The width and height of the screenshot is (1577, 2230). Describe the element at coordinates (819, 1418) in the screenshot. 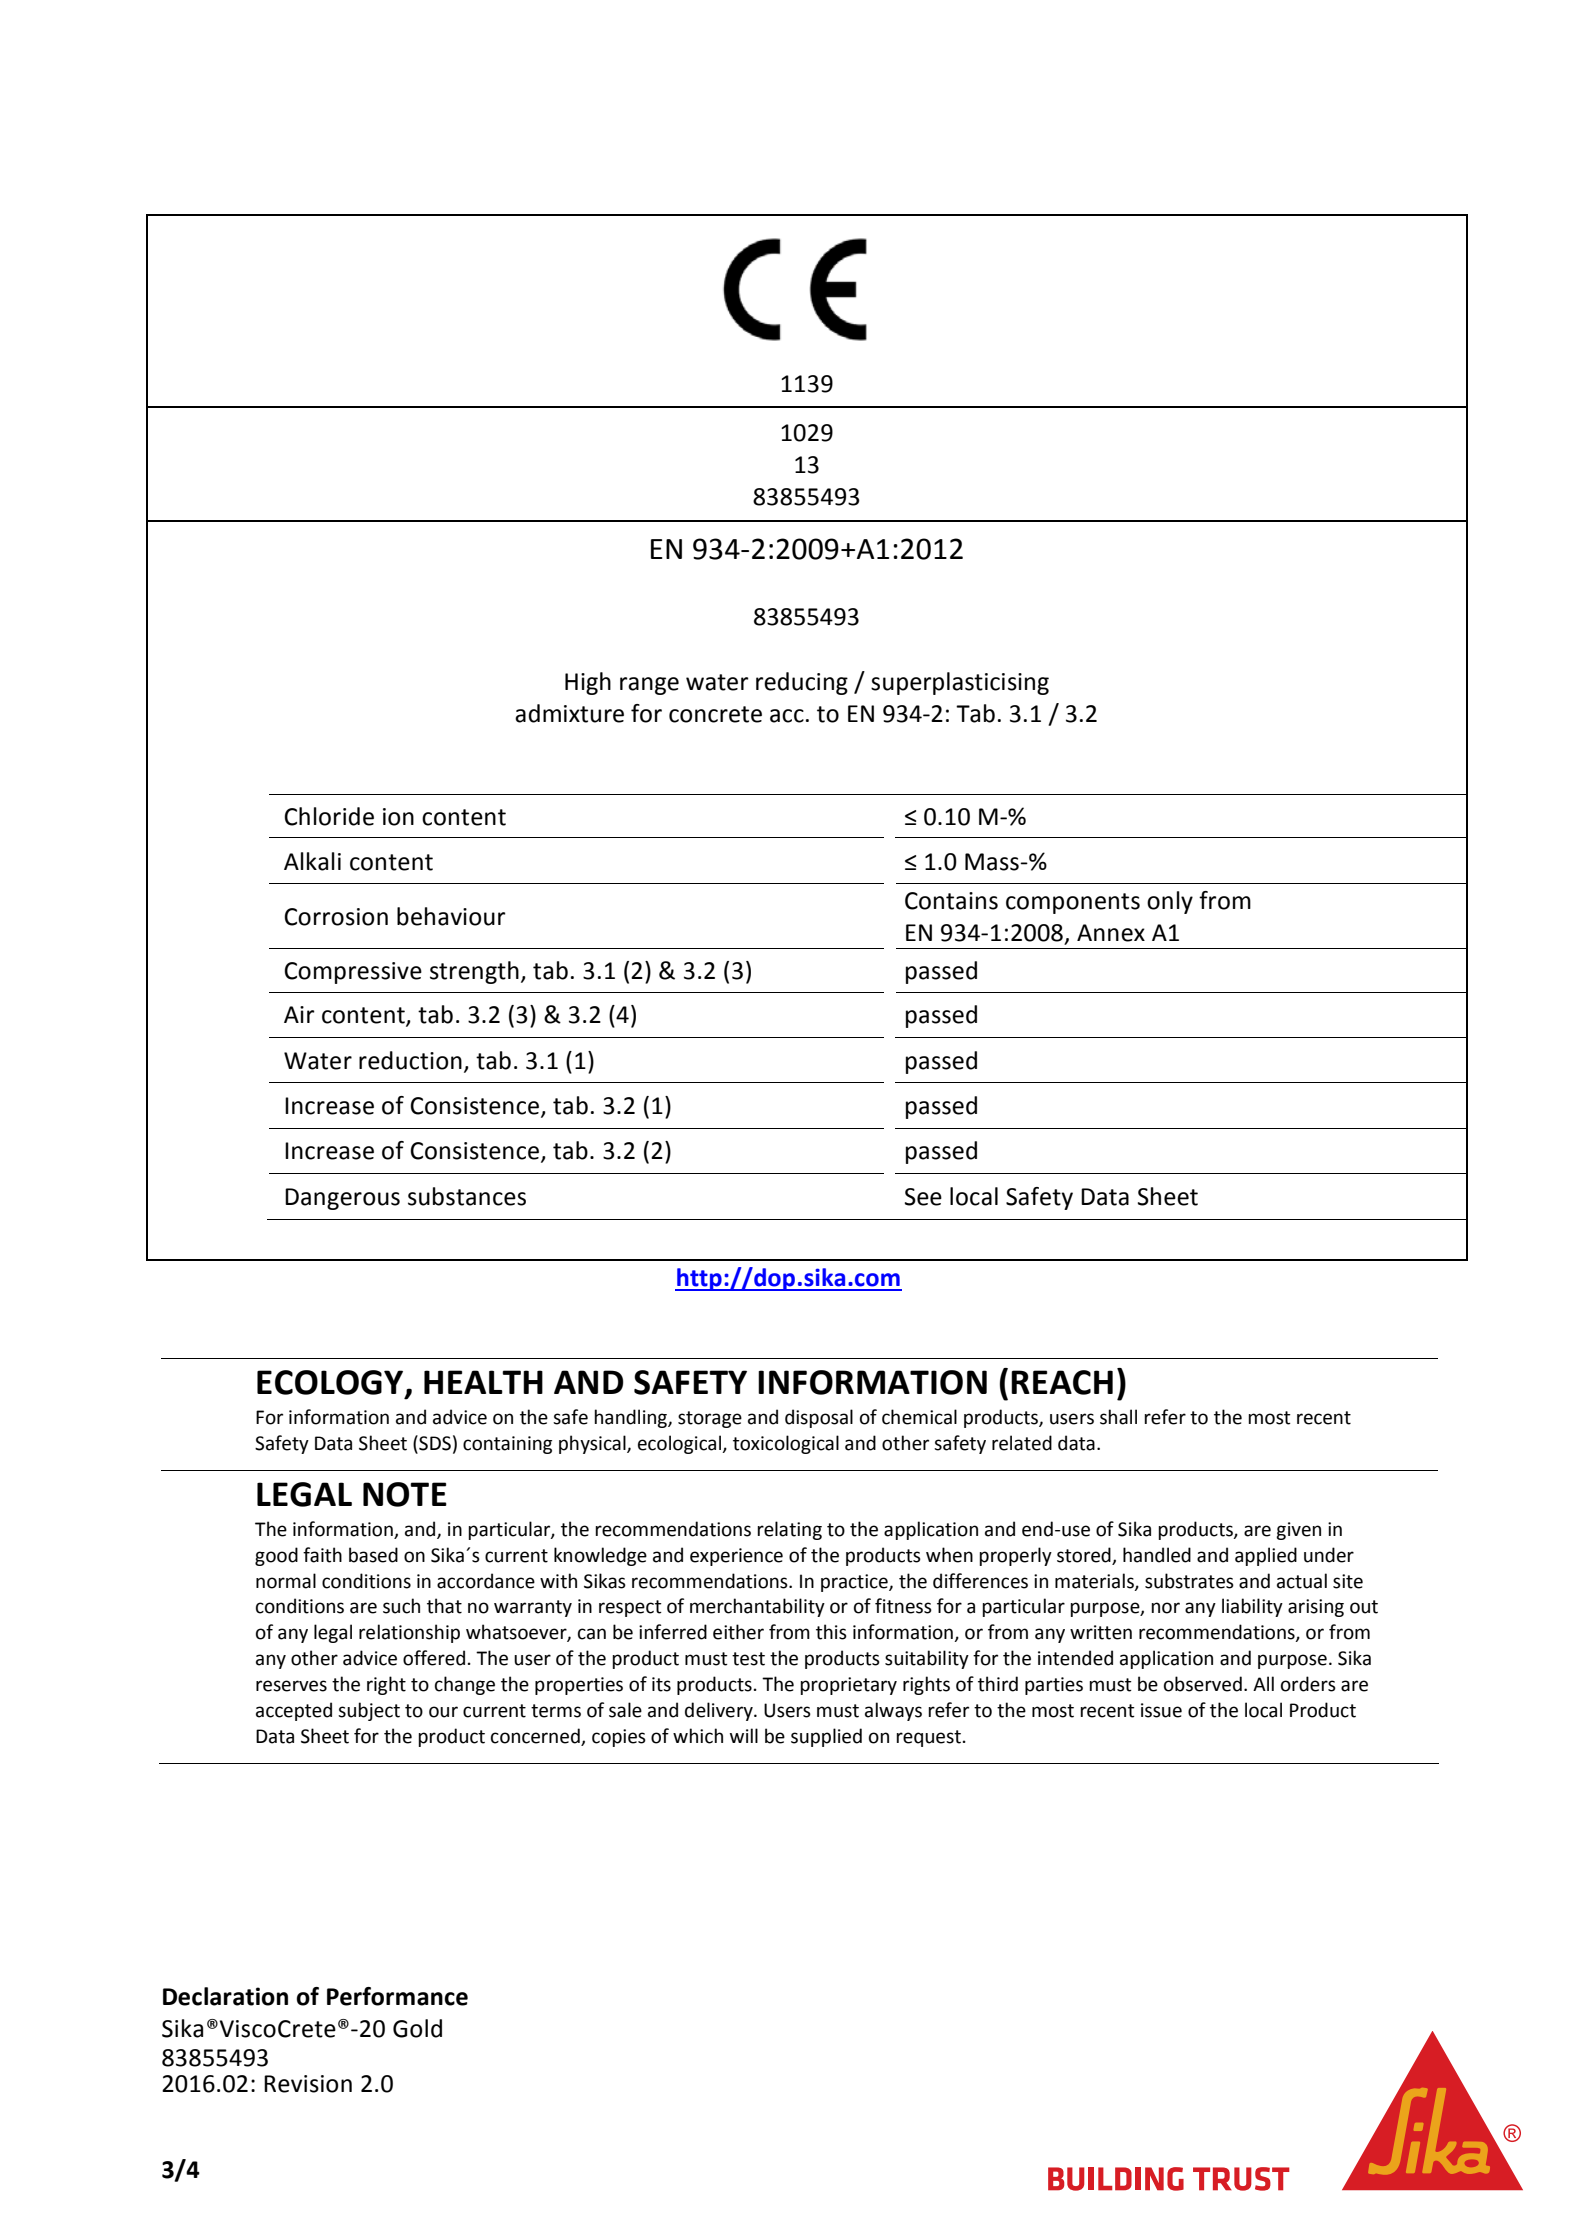

I see `disposal` at that location.
